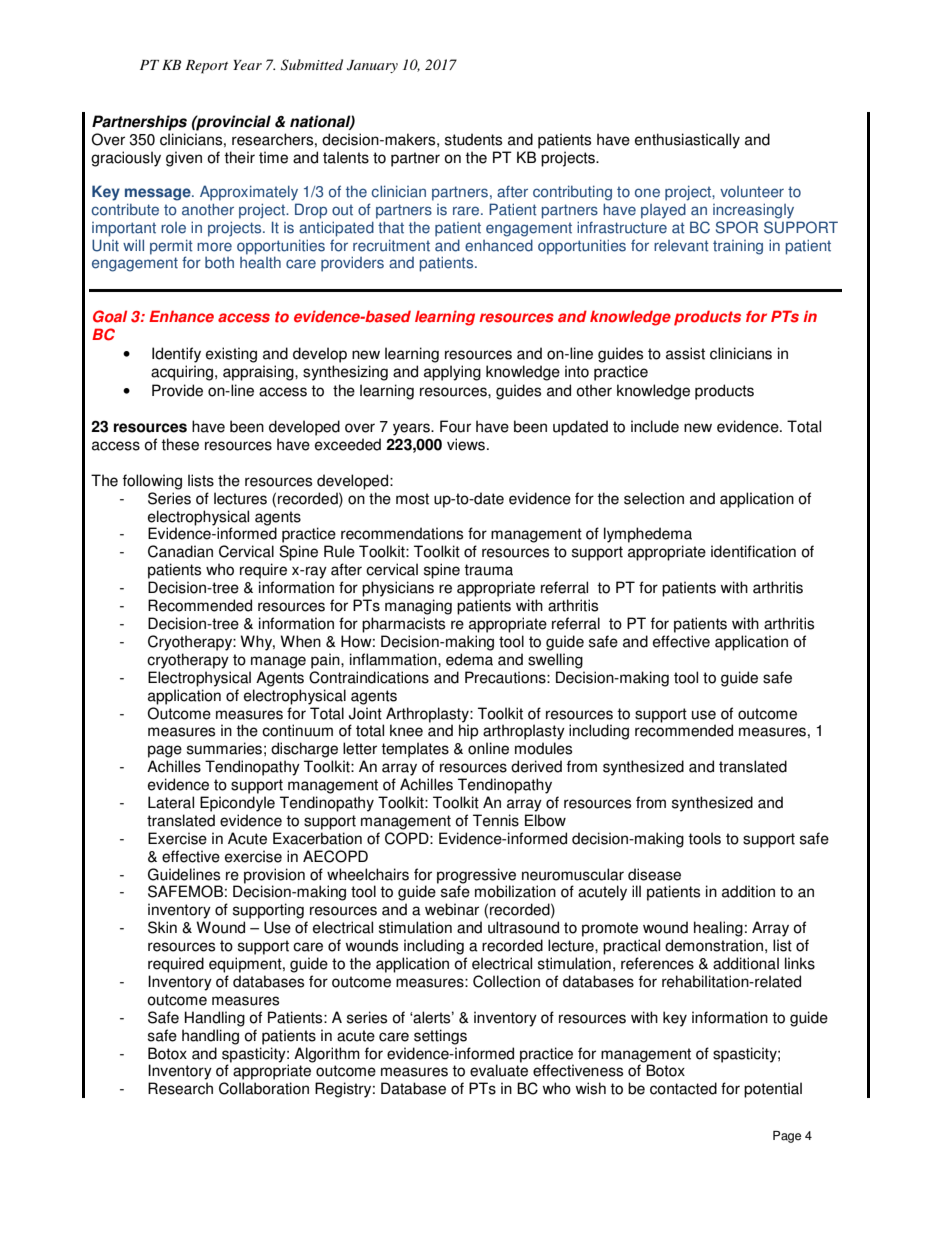  What do you see at coordinates (683, 1088) in the page?
I see `contacted` at bounding box center [683, 1088].
